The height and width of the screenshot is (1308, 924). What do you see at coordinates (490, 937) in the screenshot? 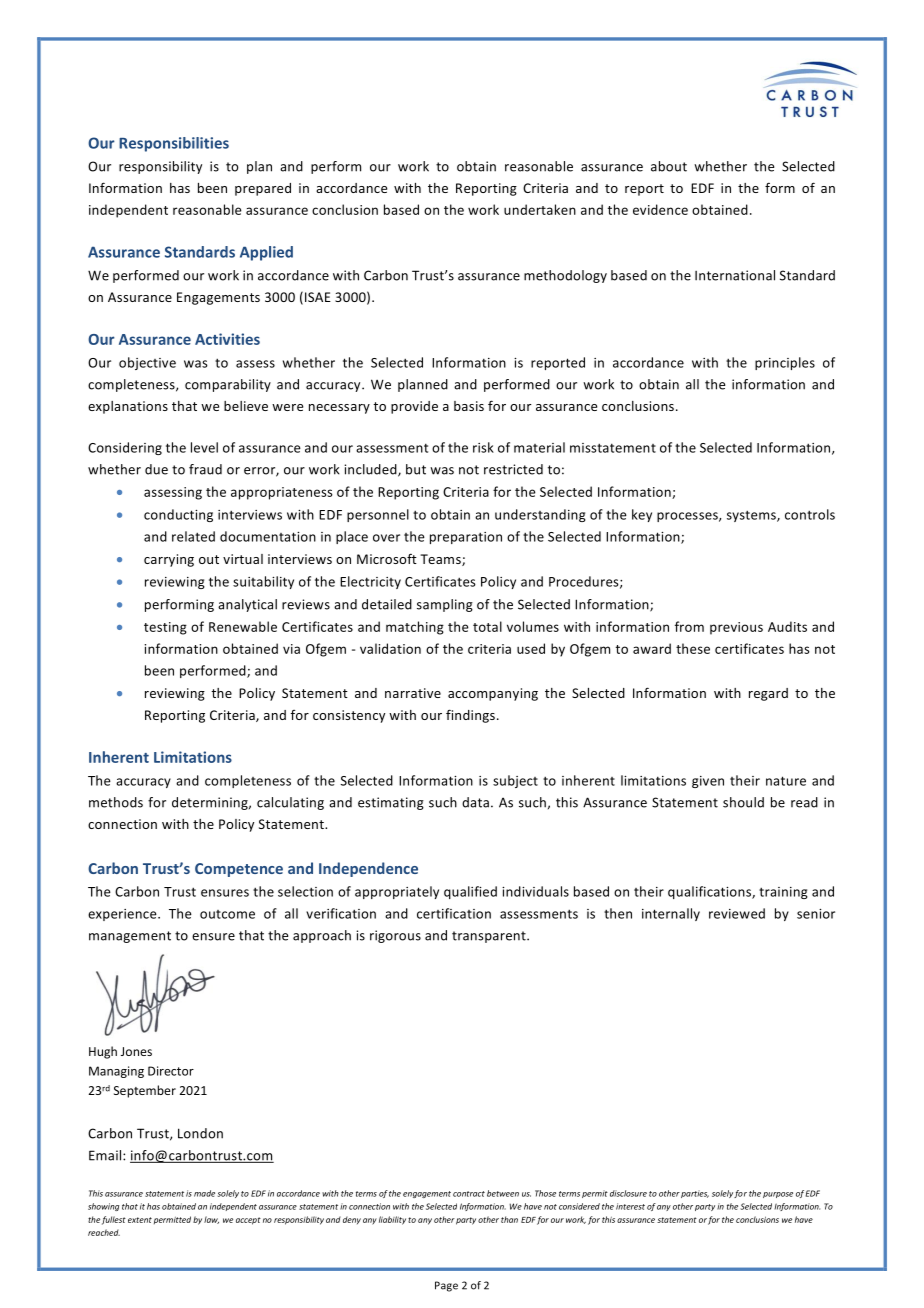
I see `transparent` at bounding box center [490, 937].
